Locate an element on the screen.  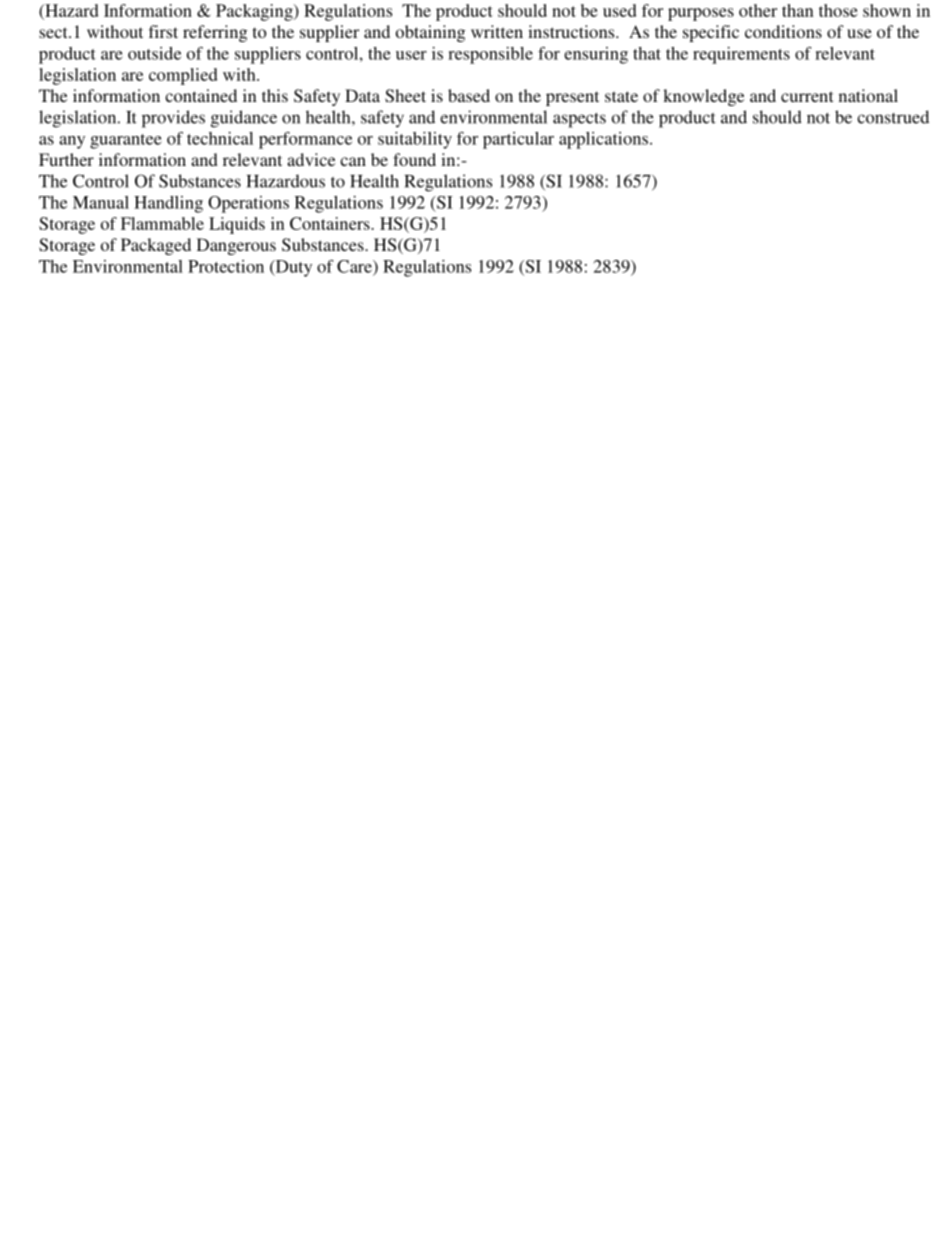
Protection is located at coordinates (226, 266).
